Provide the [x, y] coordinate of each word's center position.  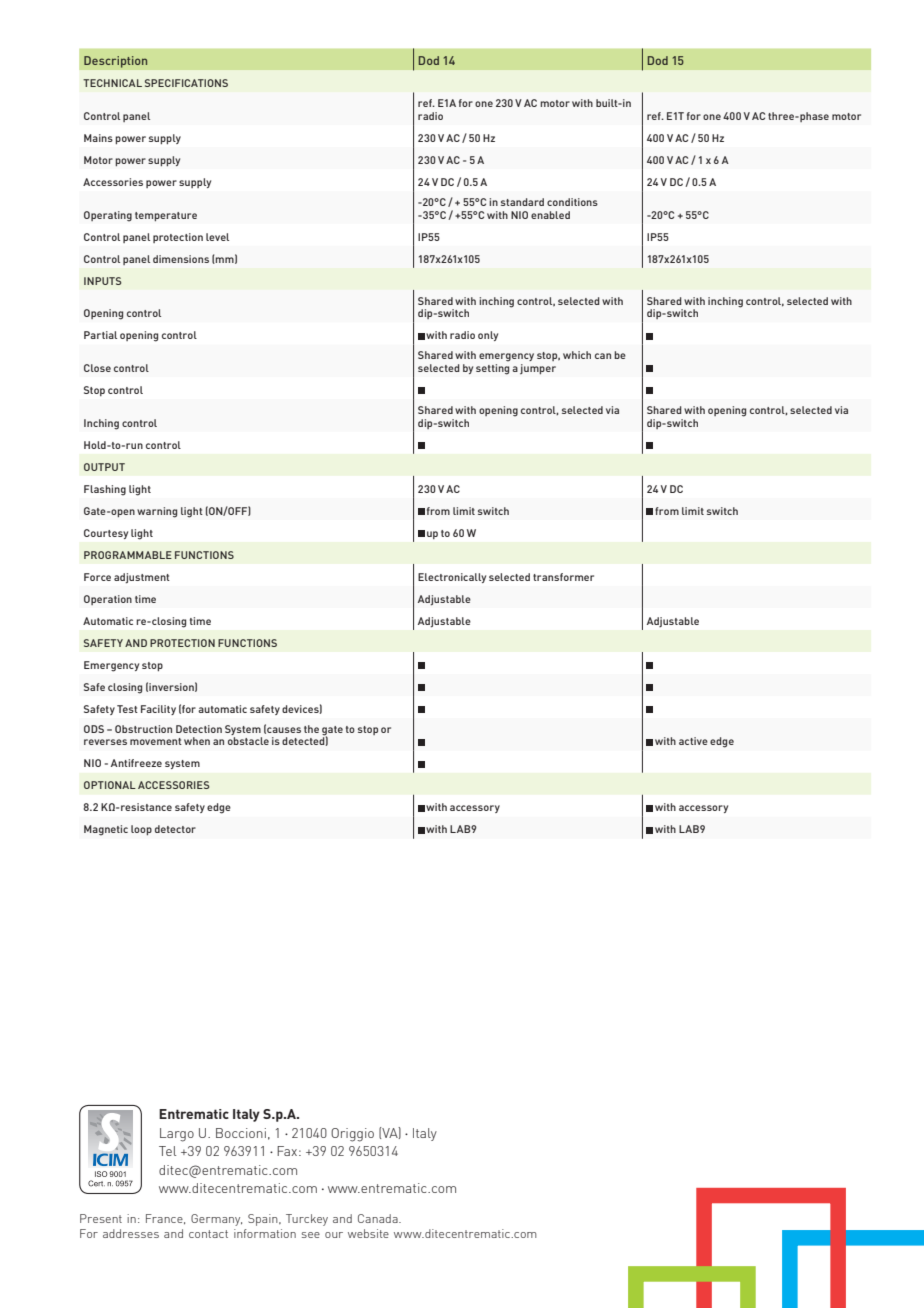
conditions [572, 202]
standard [522, 202]
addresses [131, 1233]
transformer [563, 577]
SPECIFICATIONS [186, 83]
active [693, 741]
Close [97, 368]
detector [175, 829]
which [577, 355]
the [311, 729]
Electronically [452, 578]
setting [492, 369]
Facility [158, 710]
